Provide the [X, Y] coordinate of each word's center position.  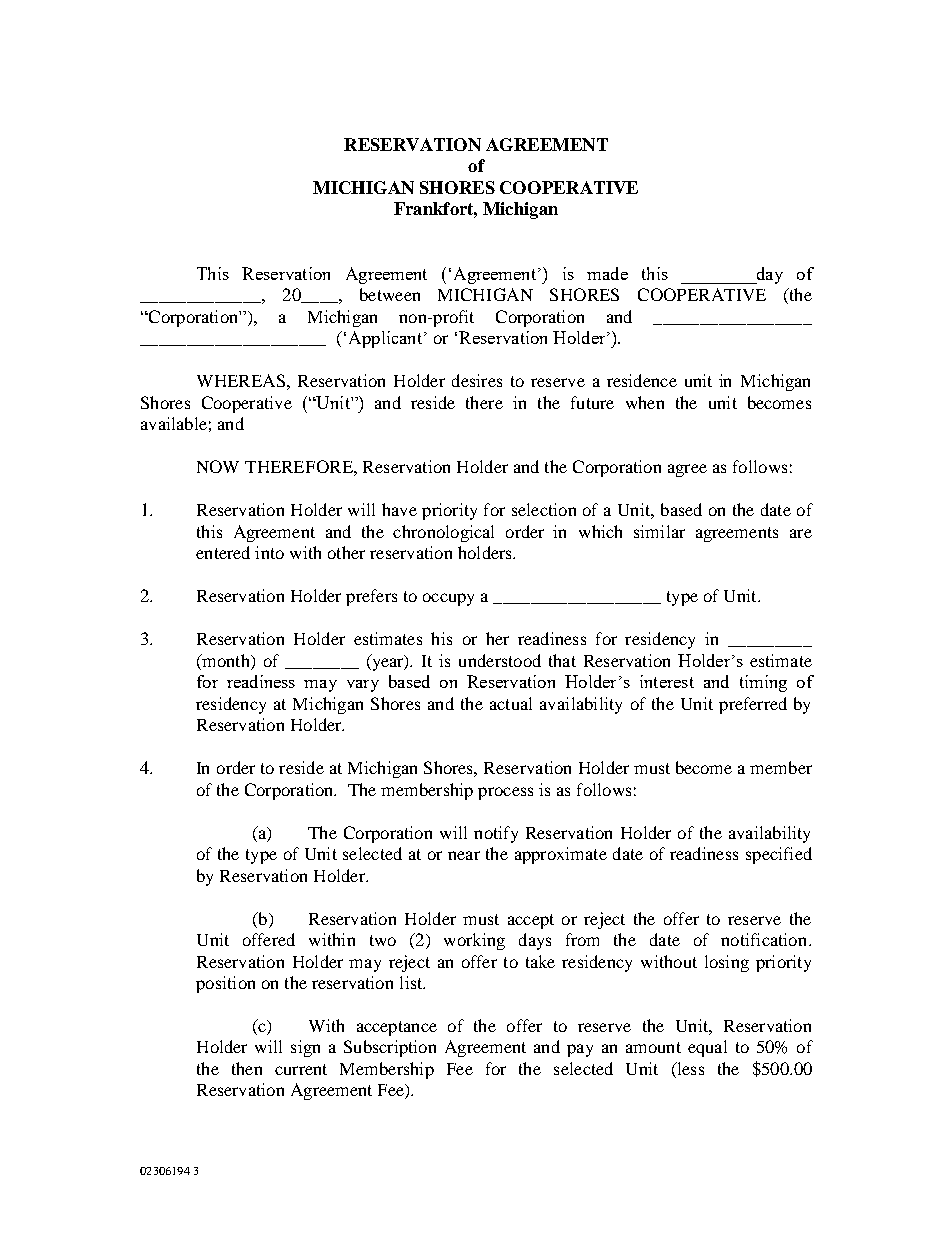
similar [659, 531]
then [247, 1068]
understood [500, 660]
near [464, 855]
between [390, 294]
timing [763, 683]
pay [580, 1050]
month [226, 660]
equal [707, 1048]
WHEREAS [241, 380]
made [607, 273]
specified [779, 855]
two [383, 940]
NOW [218, 466]
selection [544, 509]
